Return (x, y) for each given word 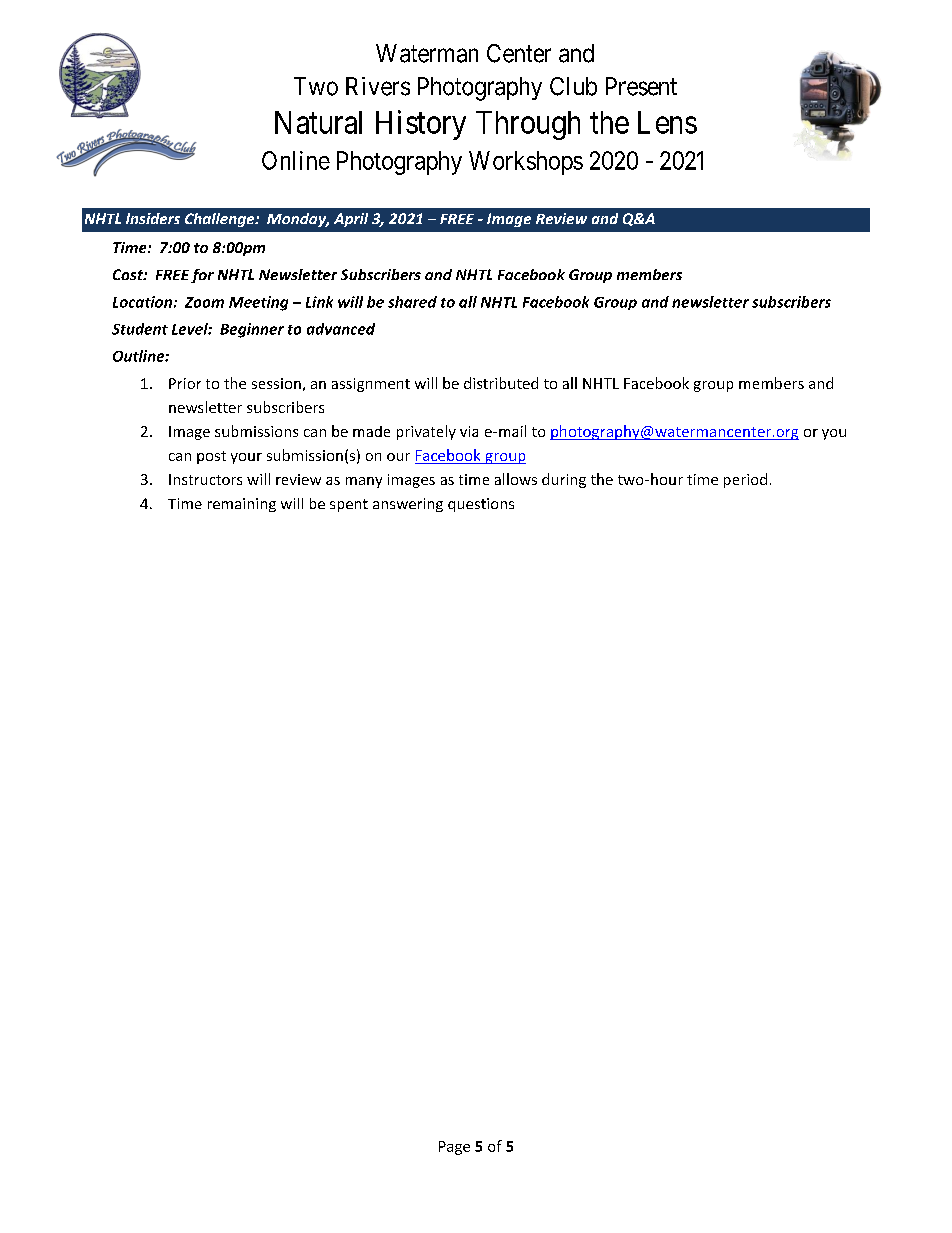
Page (454, 1148)
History (421, 125)
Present (641, 86)
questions (481, 505)
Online (296, 160)
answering (408, 505)
